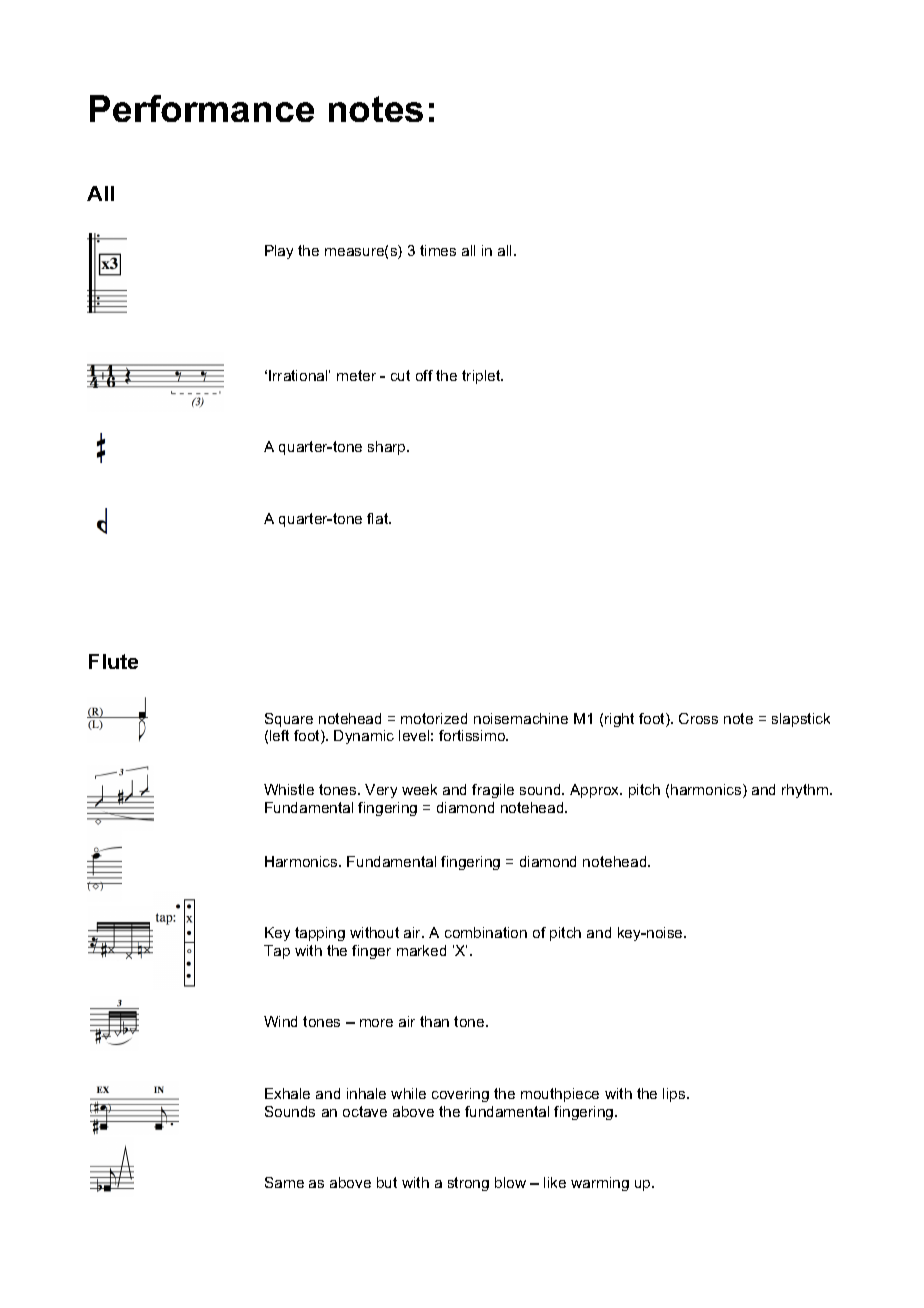 This image has width=924, height=1308. I want to click on fortissimo, so click(473, 735).
